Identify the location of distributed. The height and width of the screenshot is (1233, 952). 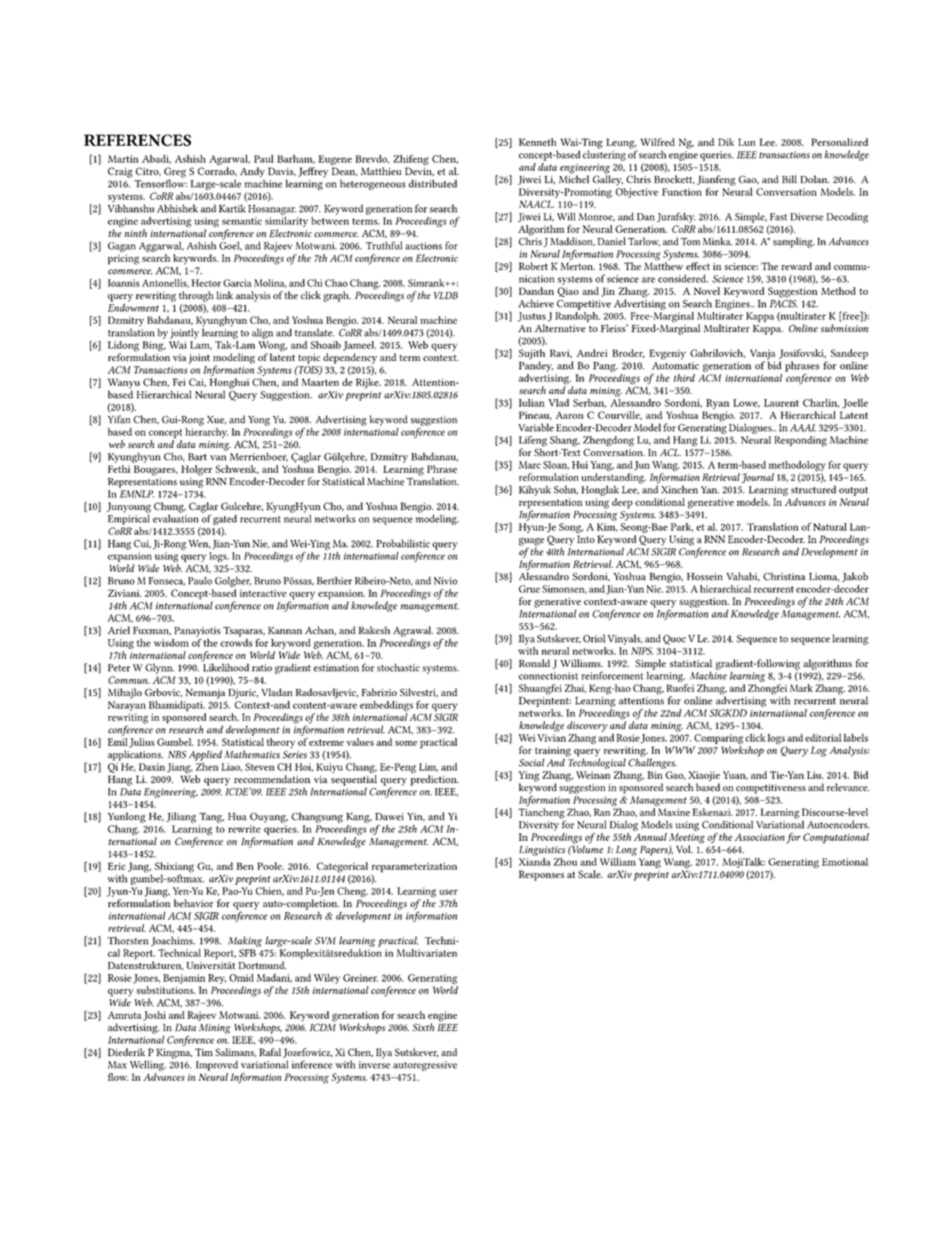
(433, 184).
